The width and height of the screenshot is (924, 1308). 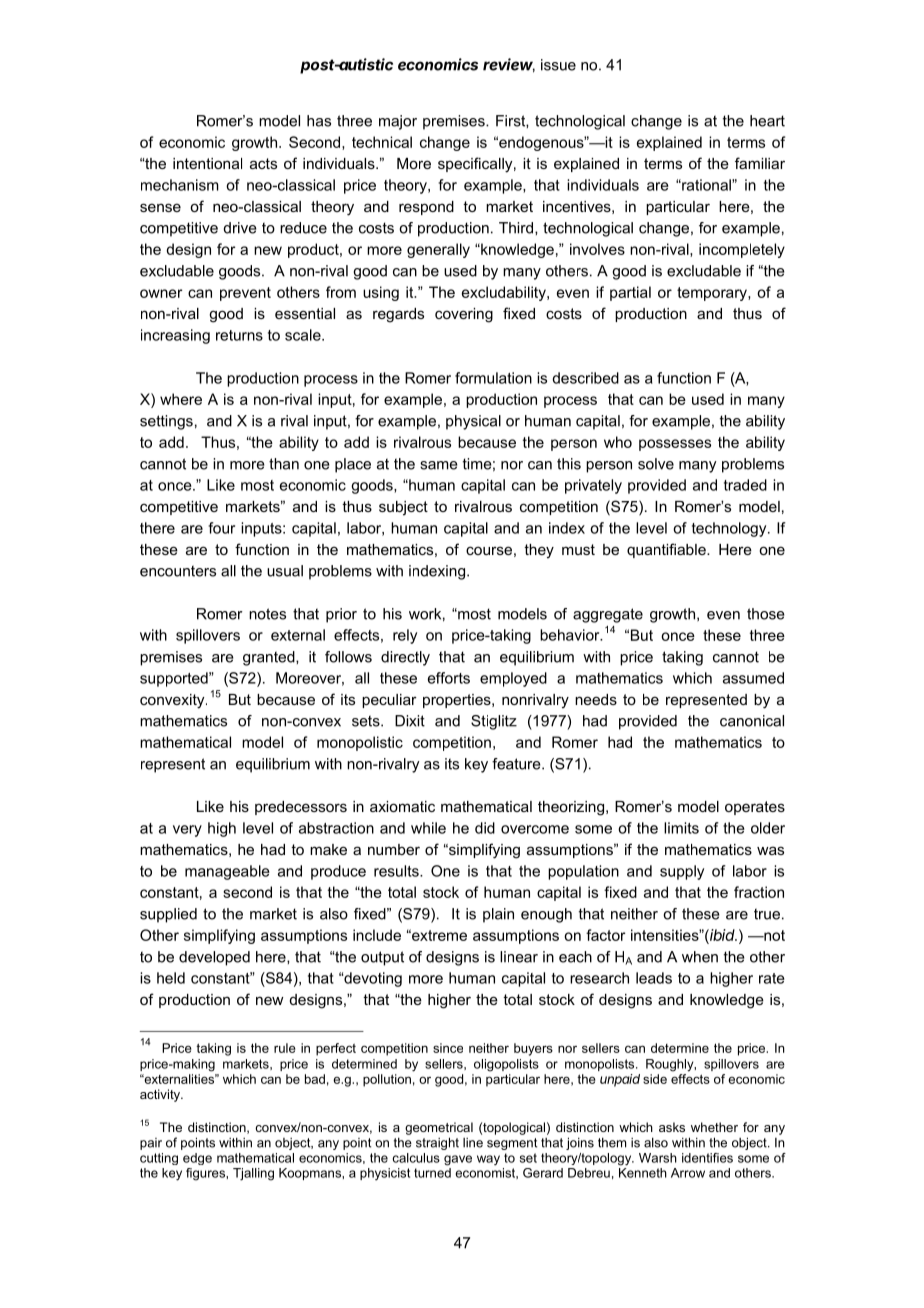 I want to click on returns, so click(x=239, y=335).
